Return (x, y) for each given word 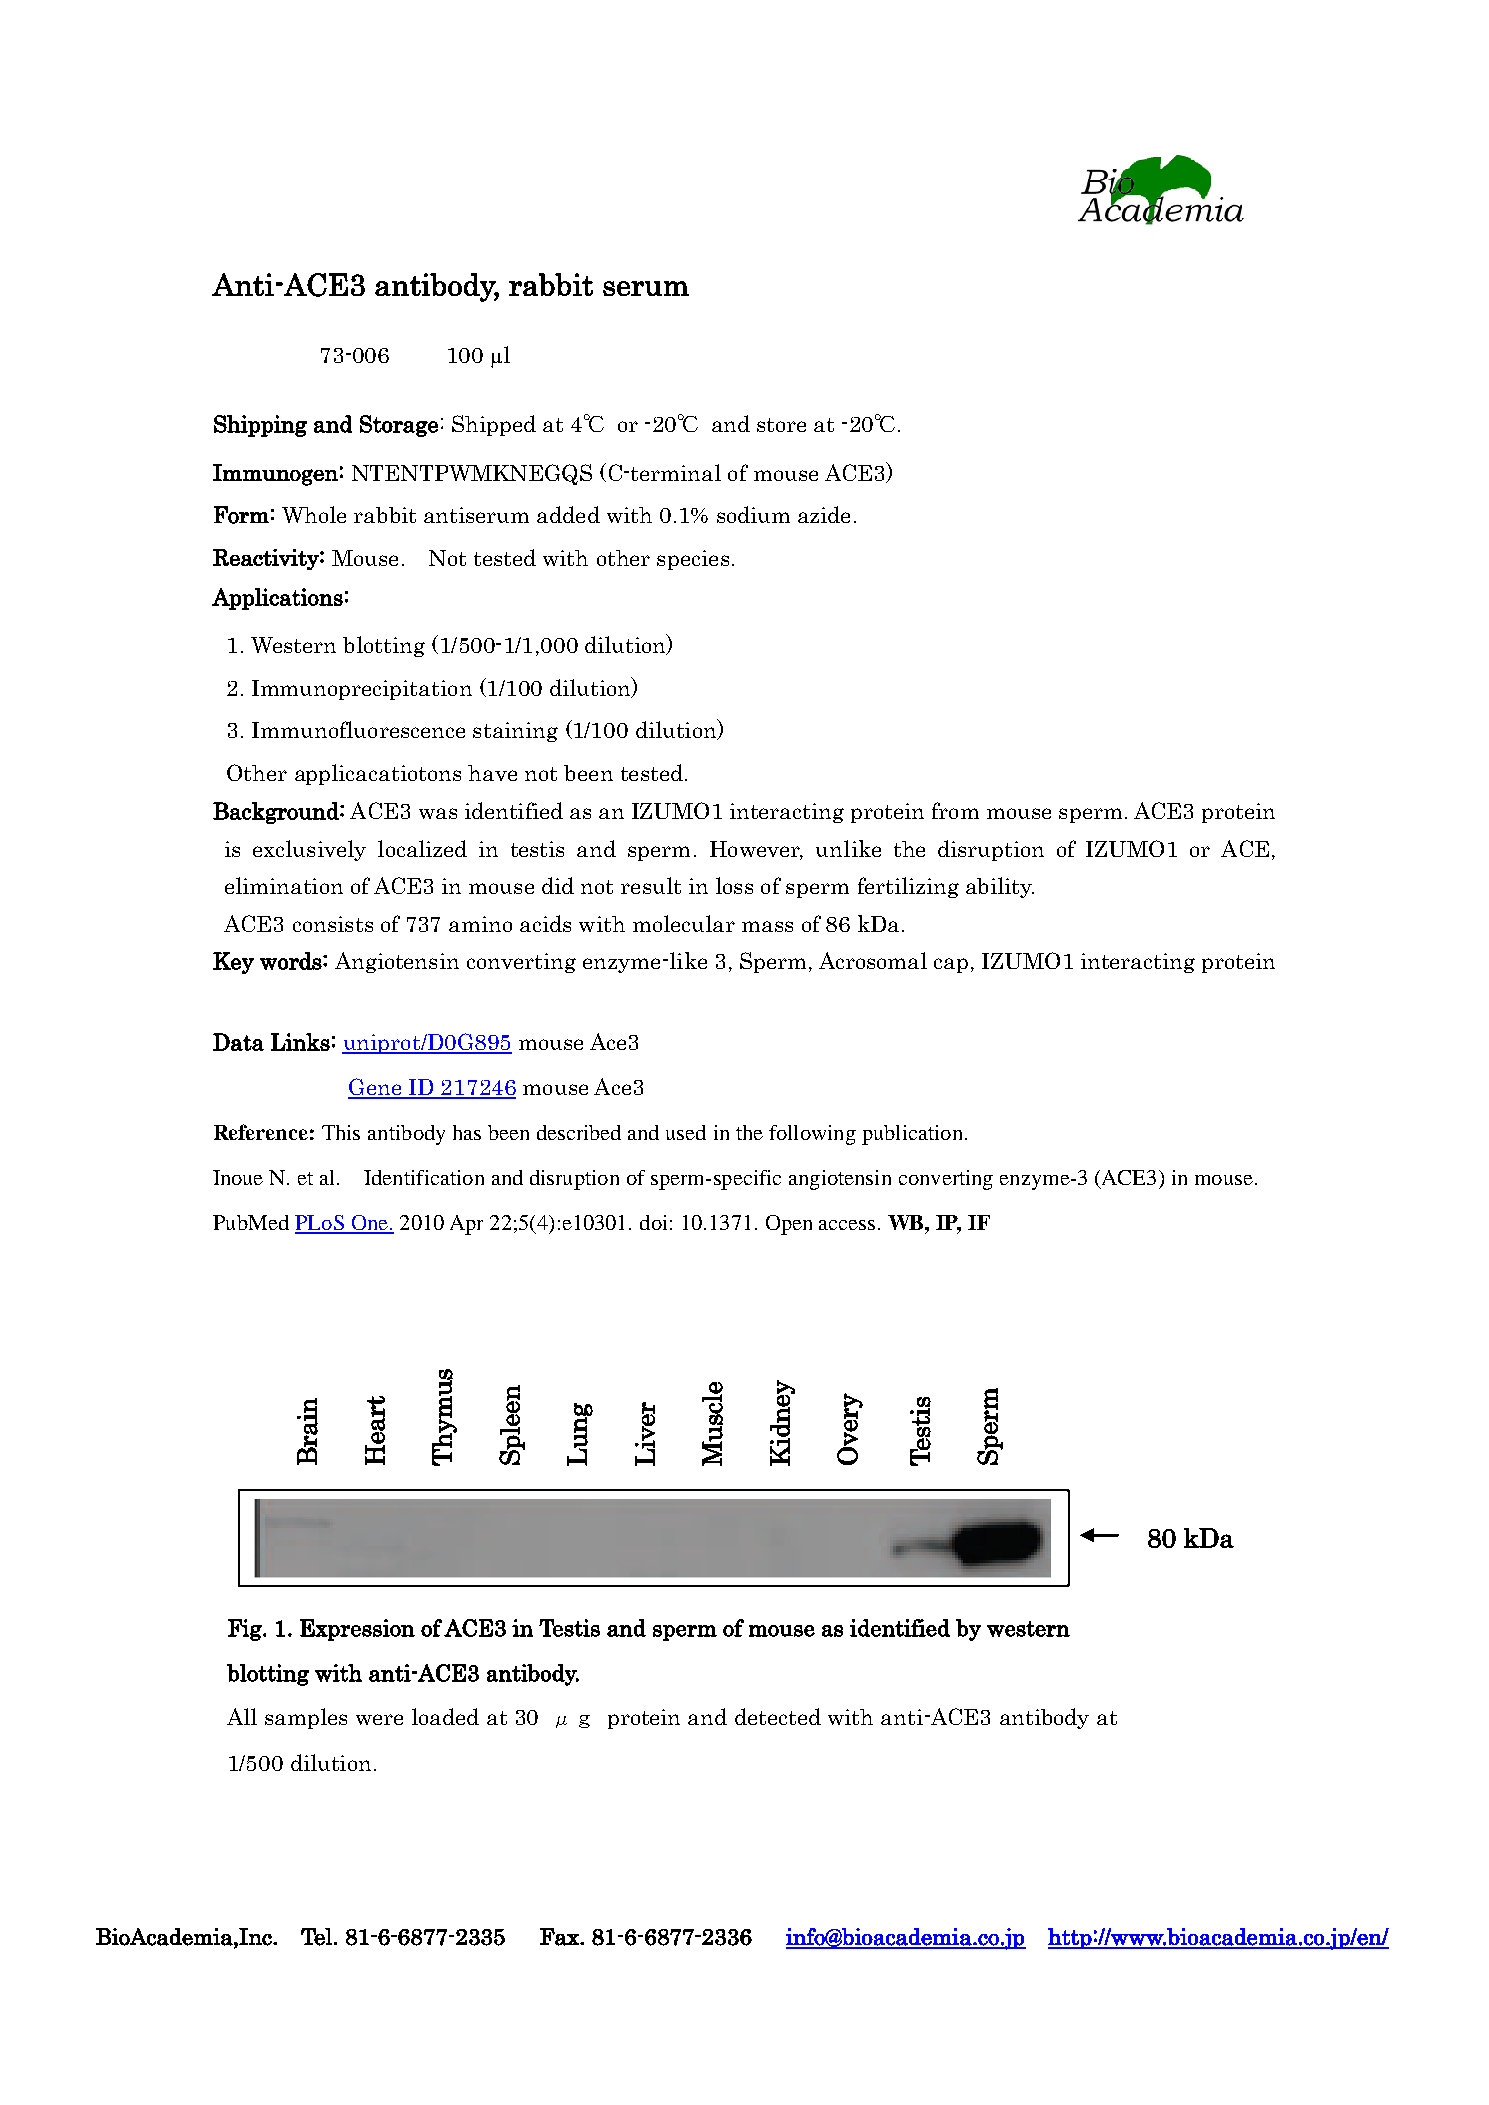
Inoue (238, 1177)
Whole (314, 514)
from (955, 810)
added (568, 514)
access (847, 1225)
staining (515, 732)
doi (653, 1222)
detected (778, 1716)
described (579, 1132)
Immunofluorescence (358, 729)
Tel (316, 1937)
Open (789, 1225)
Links (300, 1042)
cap (951, 965)
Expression (357, 1630)
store (781, 425)
